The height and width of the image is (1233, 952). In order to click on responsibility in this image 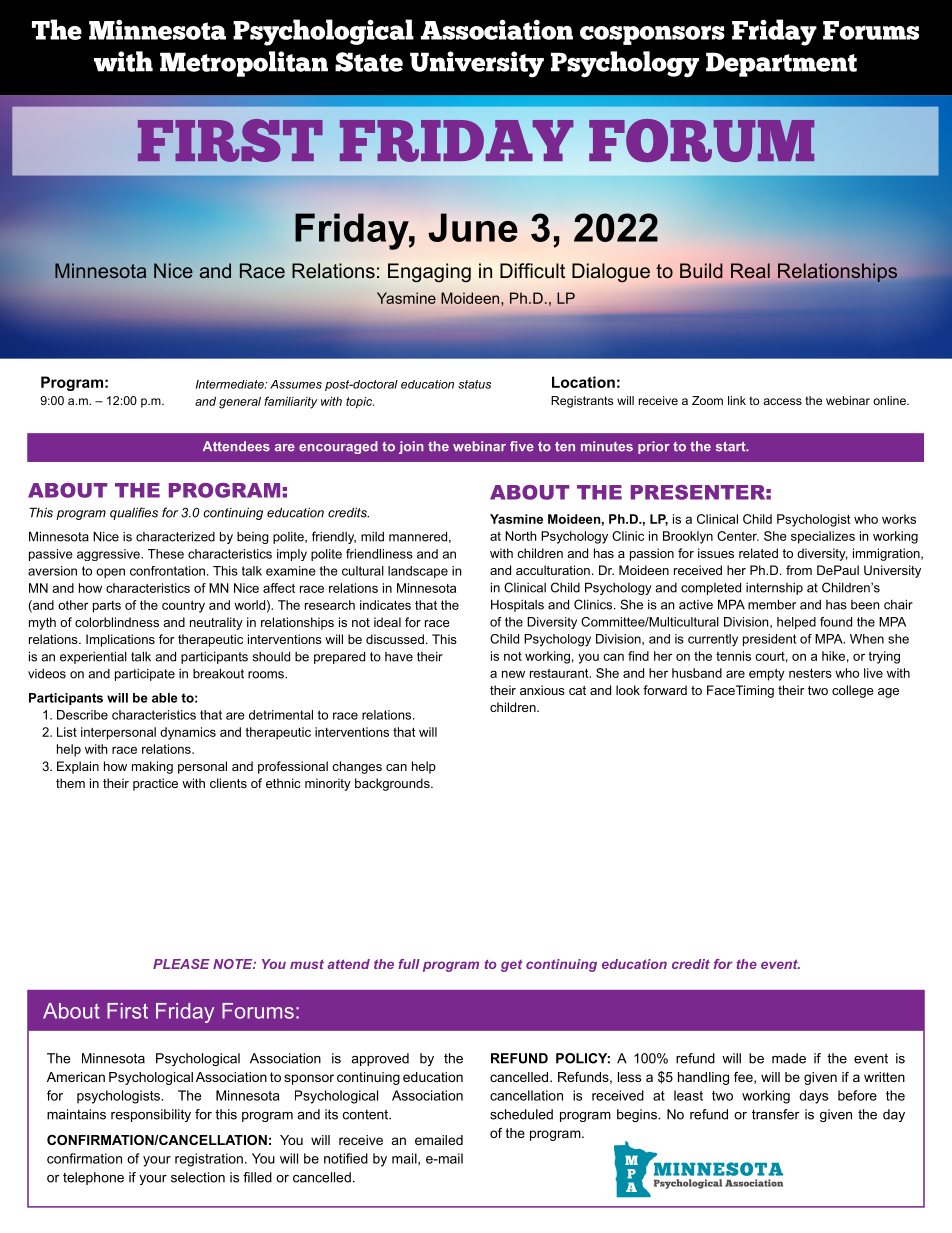, I will do `click(151, 1115)`.
